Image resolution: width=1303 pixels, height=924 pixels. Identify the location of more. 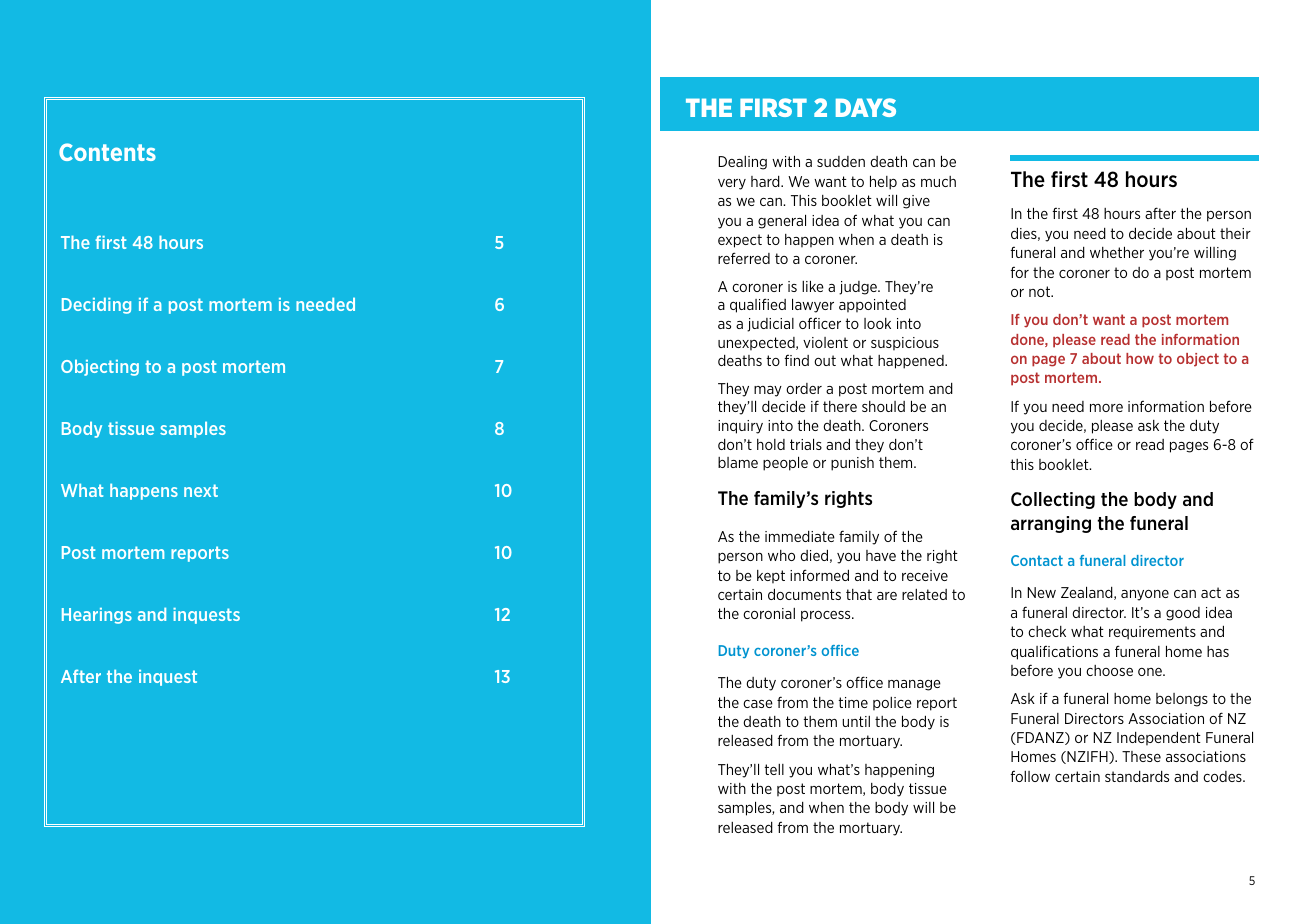
(1106, 408).
